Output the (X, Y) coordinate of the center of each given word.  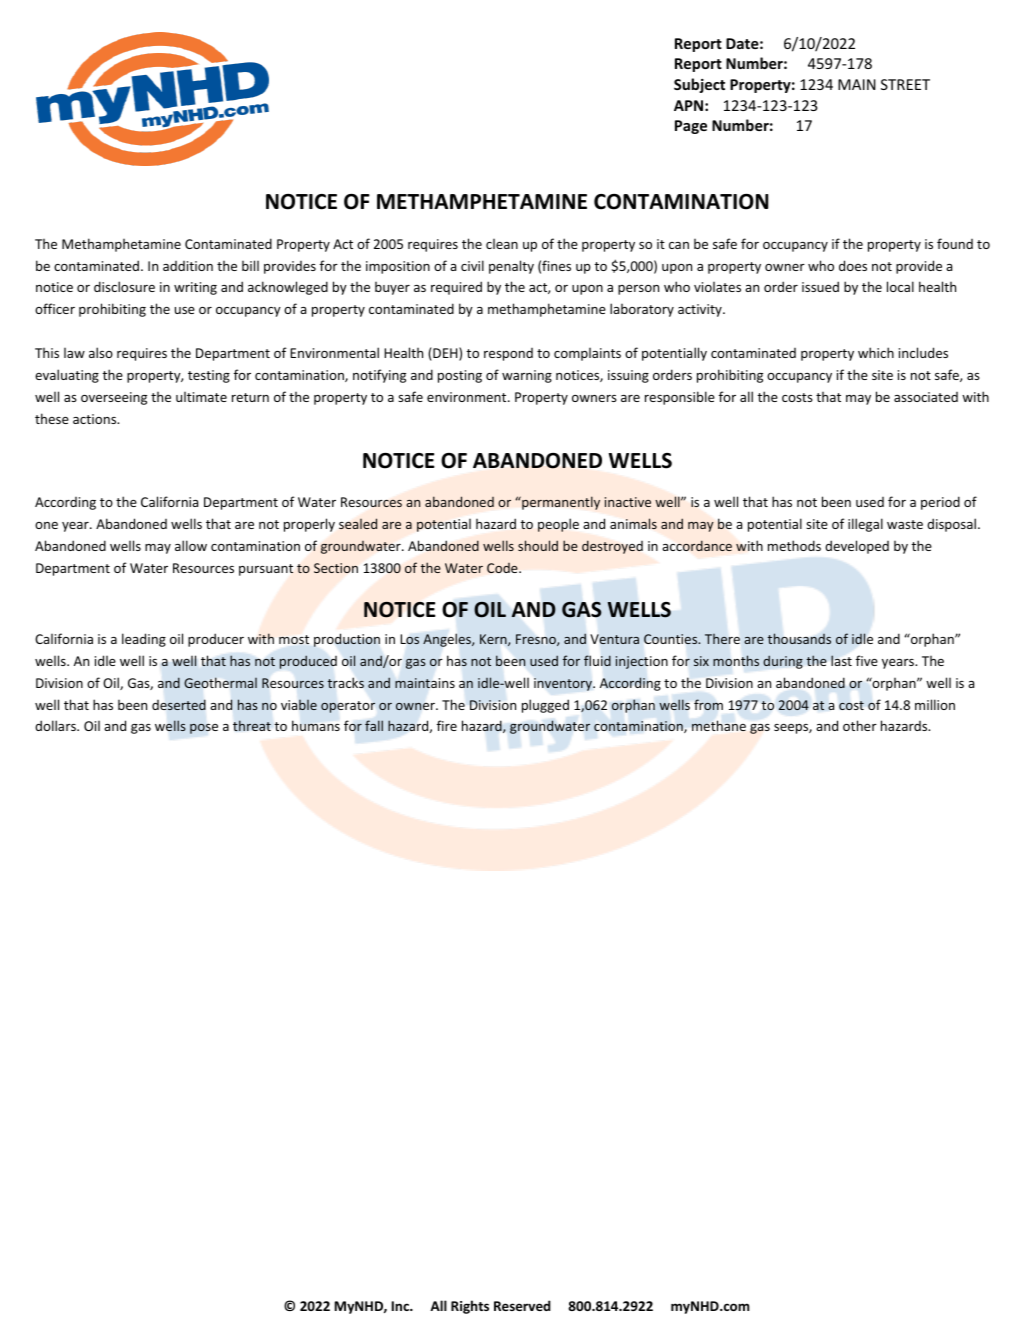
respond (508, 354)
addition (188, 266)
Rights (470, 1307)
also (101, 352)
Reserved (522, 1305)
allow (191, 545)
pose (204, 728)
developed (857, 547)
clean (502, 244)
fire (447, 725)
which (876, 352)
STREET (905, 84)
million (935, 704)
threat (252, 725)
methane (719, 725)
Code (503, 568)
